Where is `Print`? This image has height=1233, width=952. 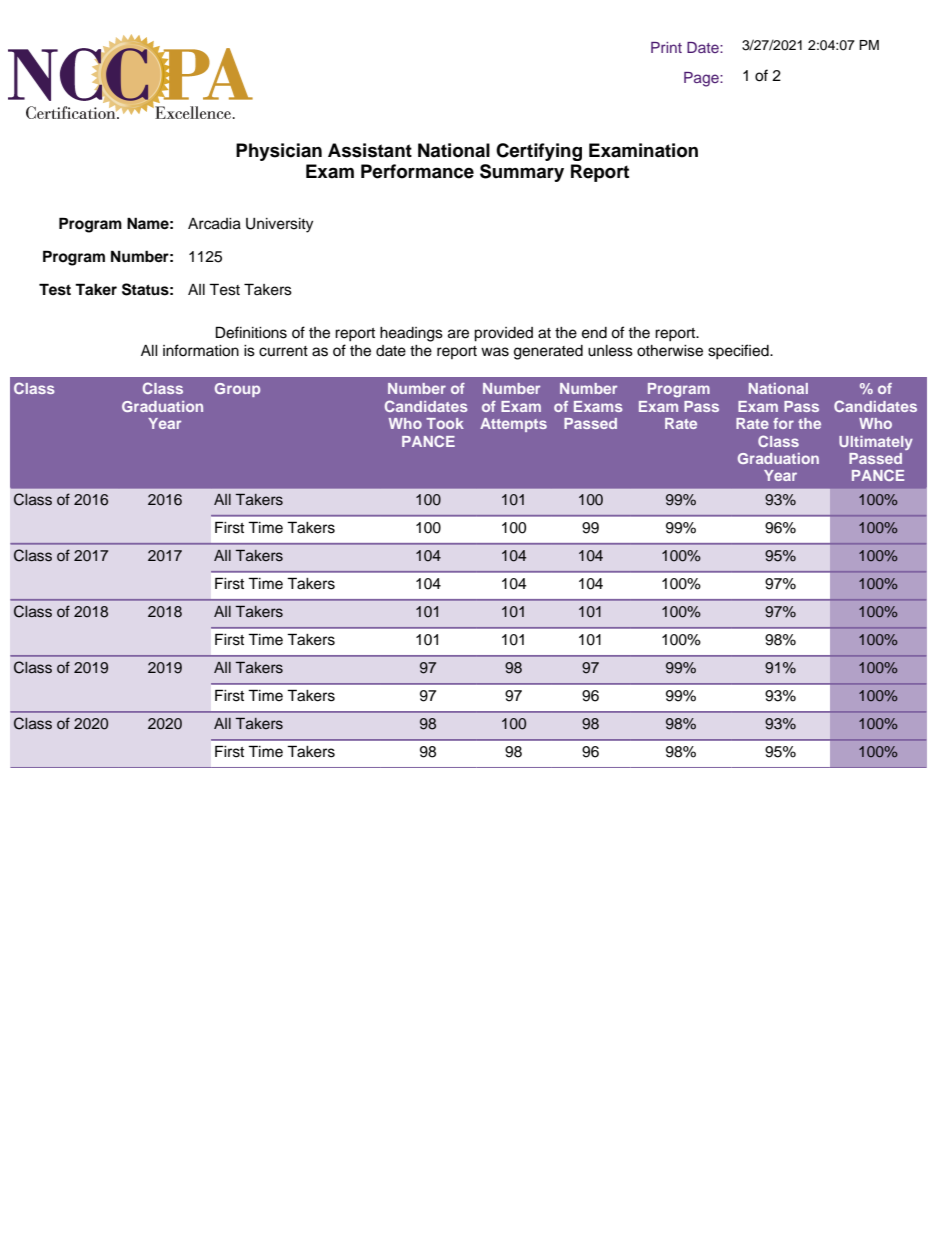 Print is located at coordinates (666, 47).
